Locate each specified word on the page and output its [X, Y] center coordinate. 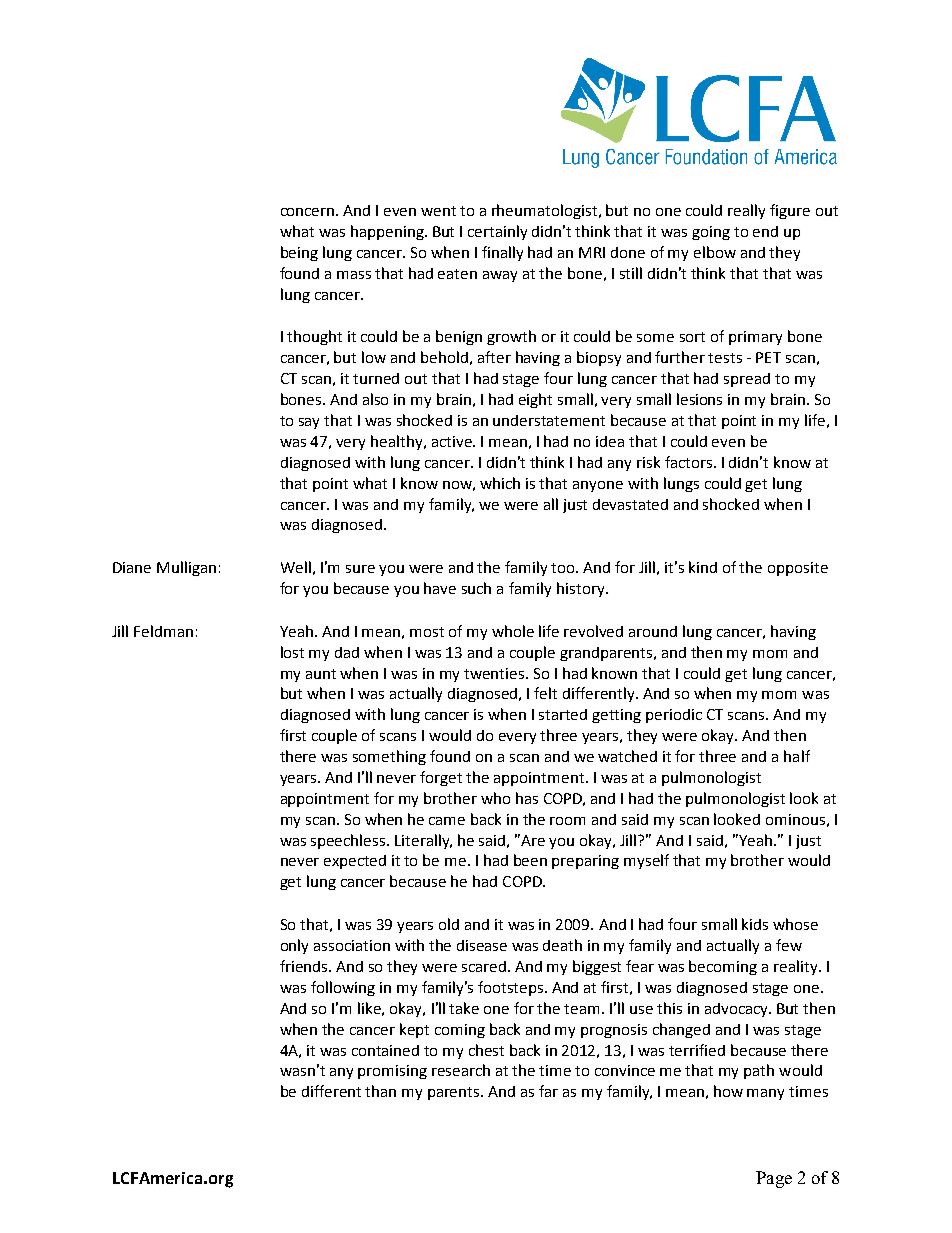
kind [703, 567]
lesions [699, 399]
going [711, 233]
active [453, 441]
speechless [349, 841]
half [797, 756]
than [380, 1091]
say [309, 423]
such [476, 588]
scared [485, 966]
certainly [497, 232]
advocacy [737, 1010]
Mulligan [186, 568]
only [294, 946]
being [299, 253]
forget [441, 778]
